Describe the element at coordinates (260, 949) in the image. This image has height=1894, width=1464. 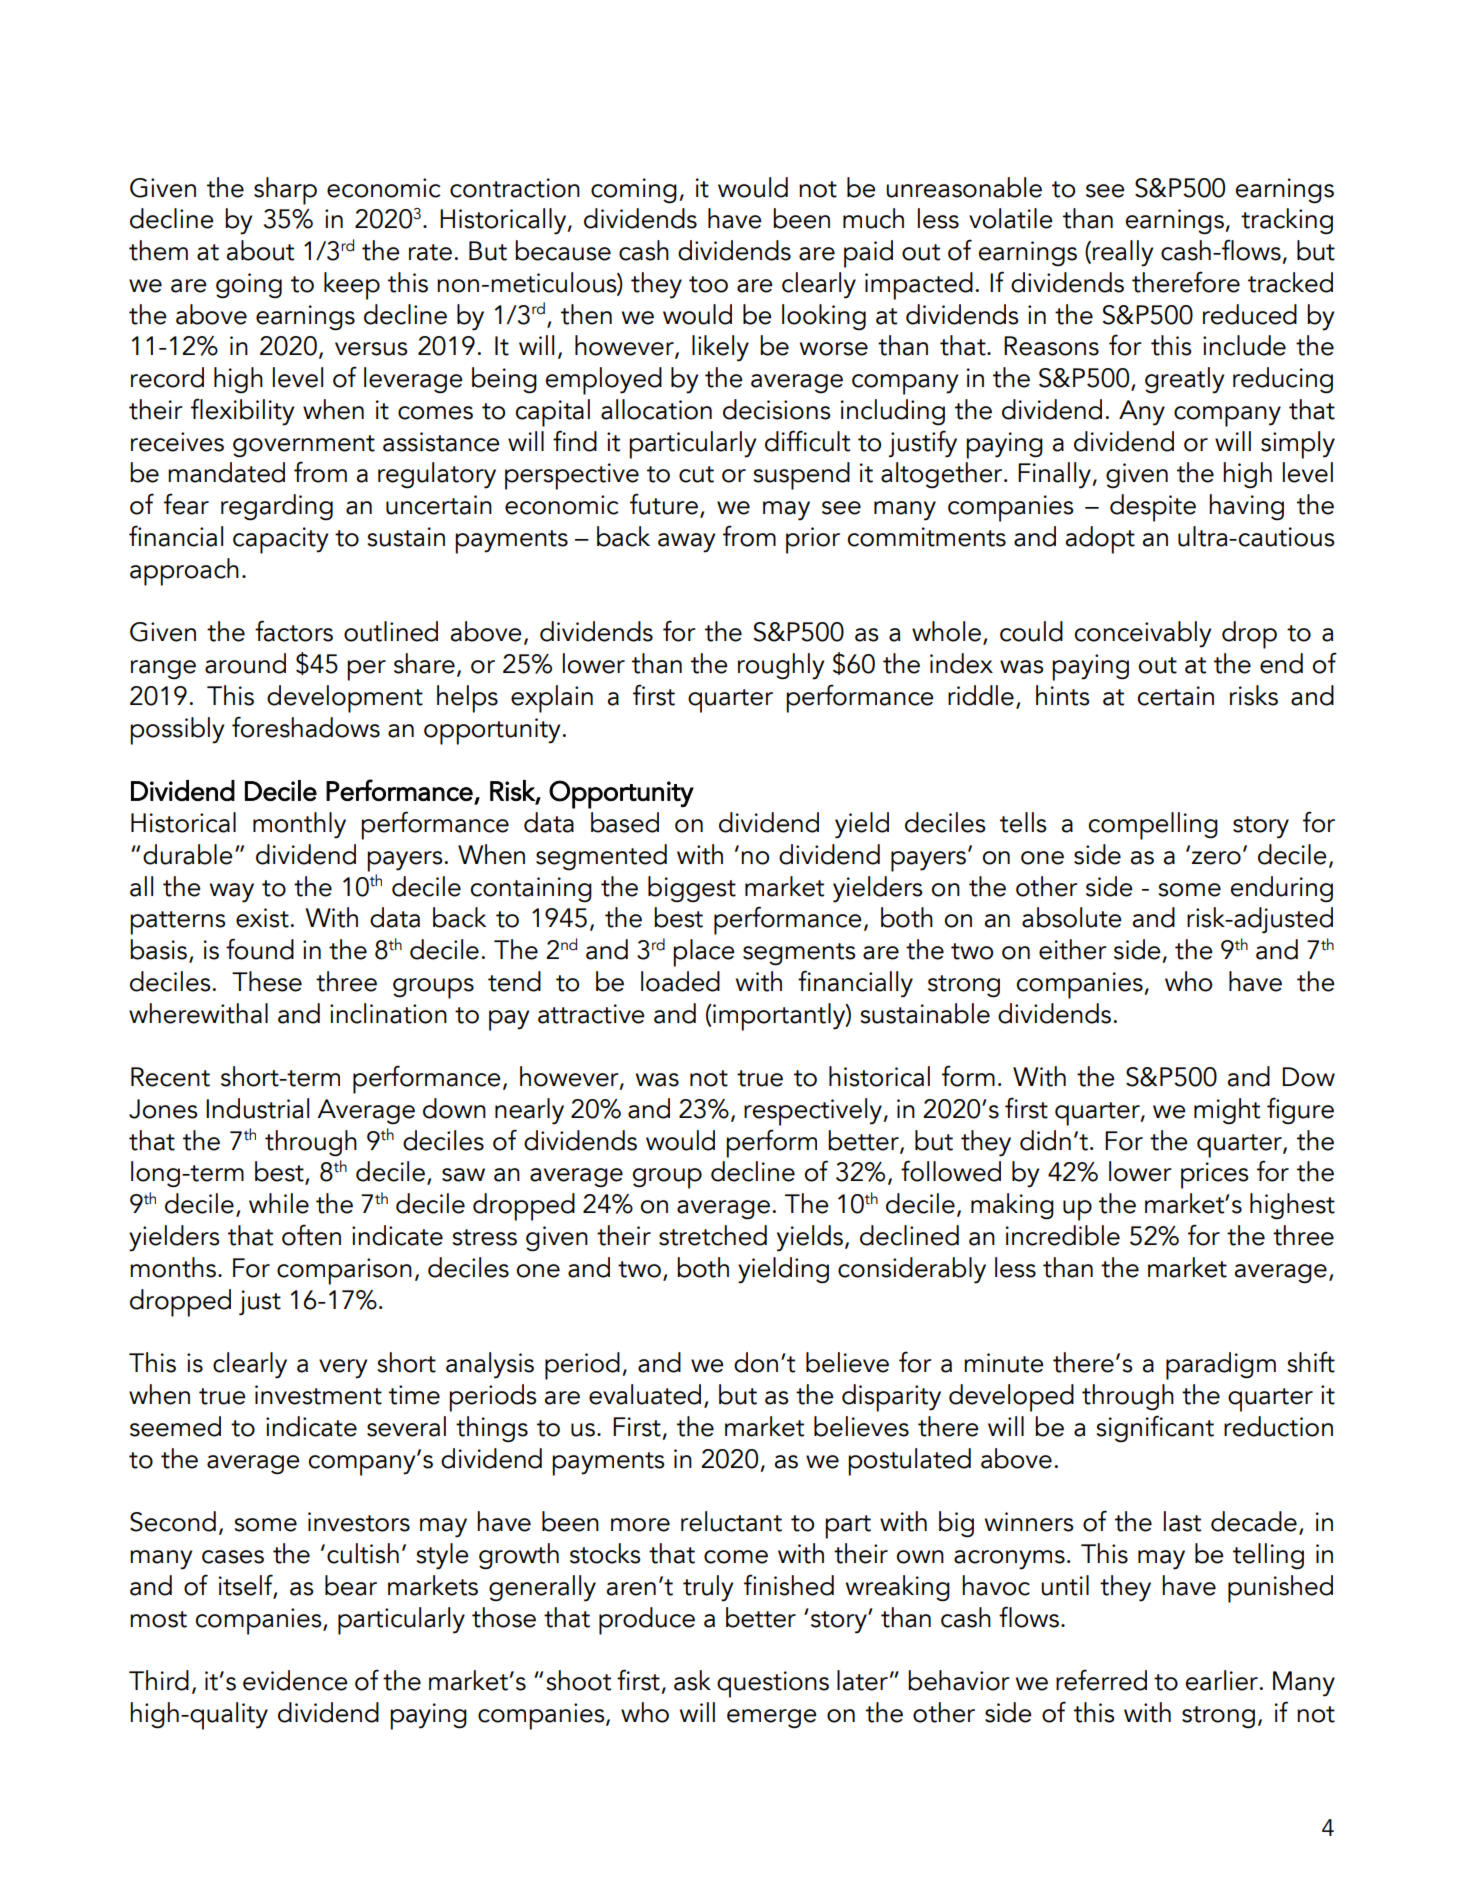
I see `found` at that location.
